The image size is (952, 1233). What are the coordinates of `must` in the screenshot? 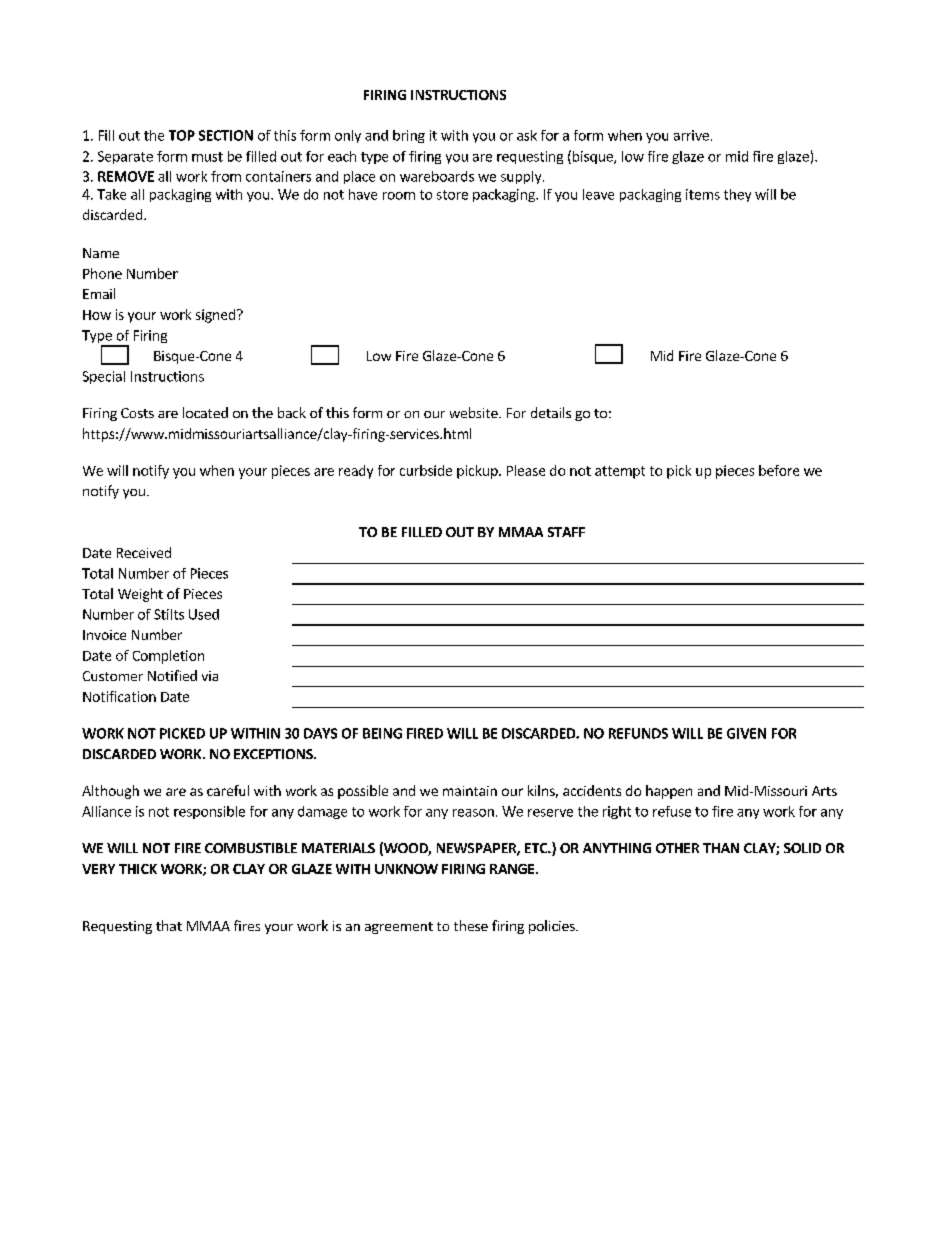 It's located at (207, 157).
